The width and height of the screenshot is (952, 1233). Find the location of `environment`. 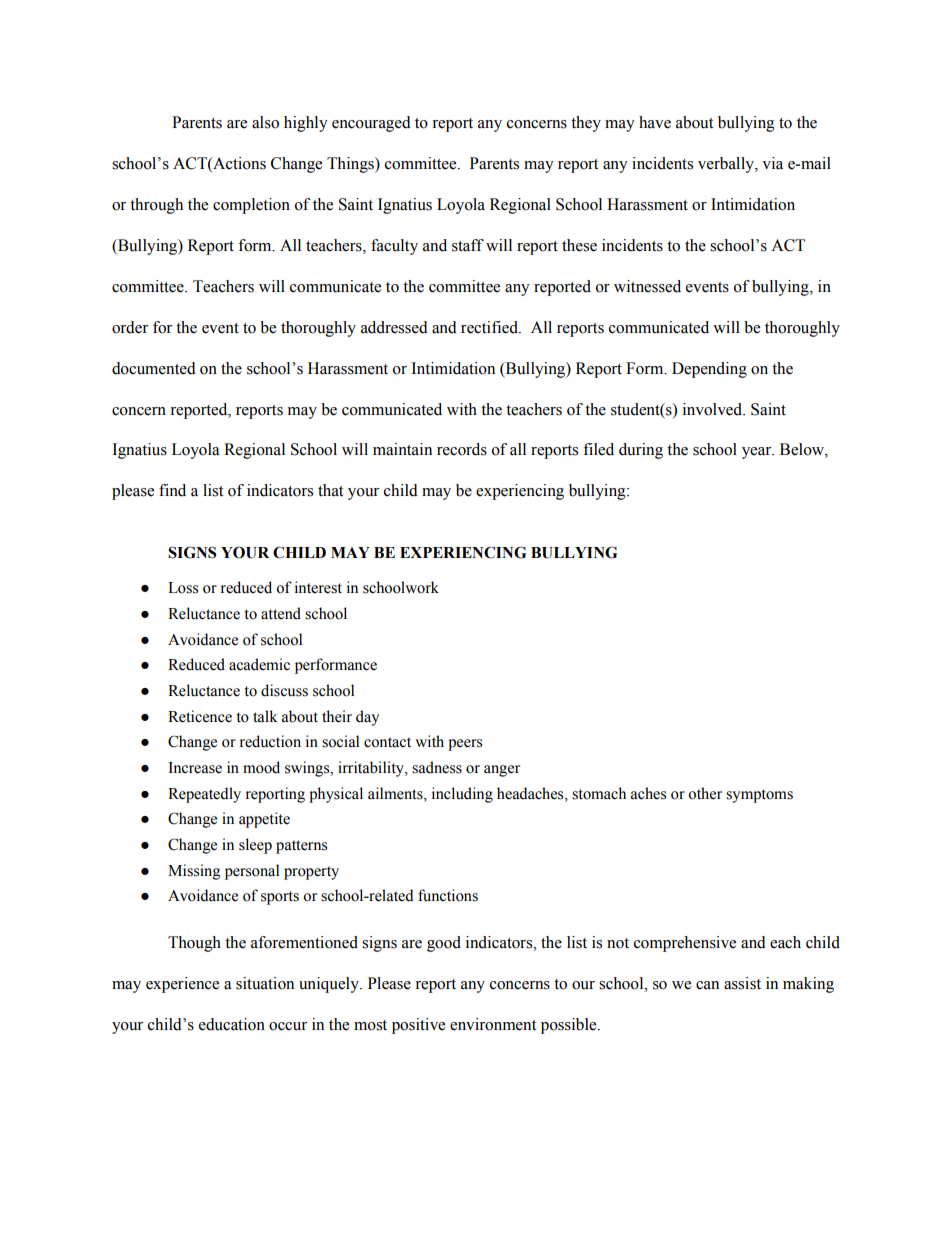

environment is located at coordinates (493, 1024).
